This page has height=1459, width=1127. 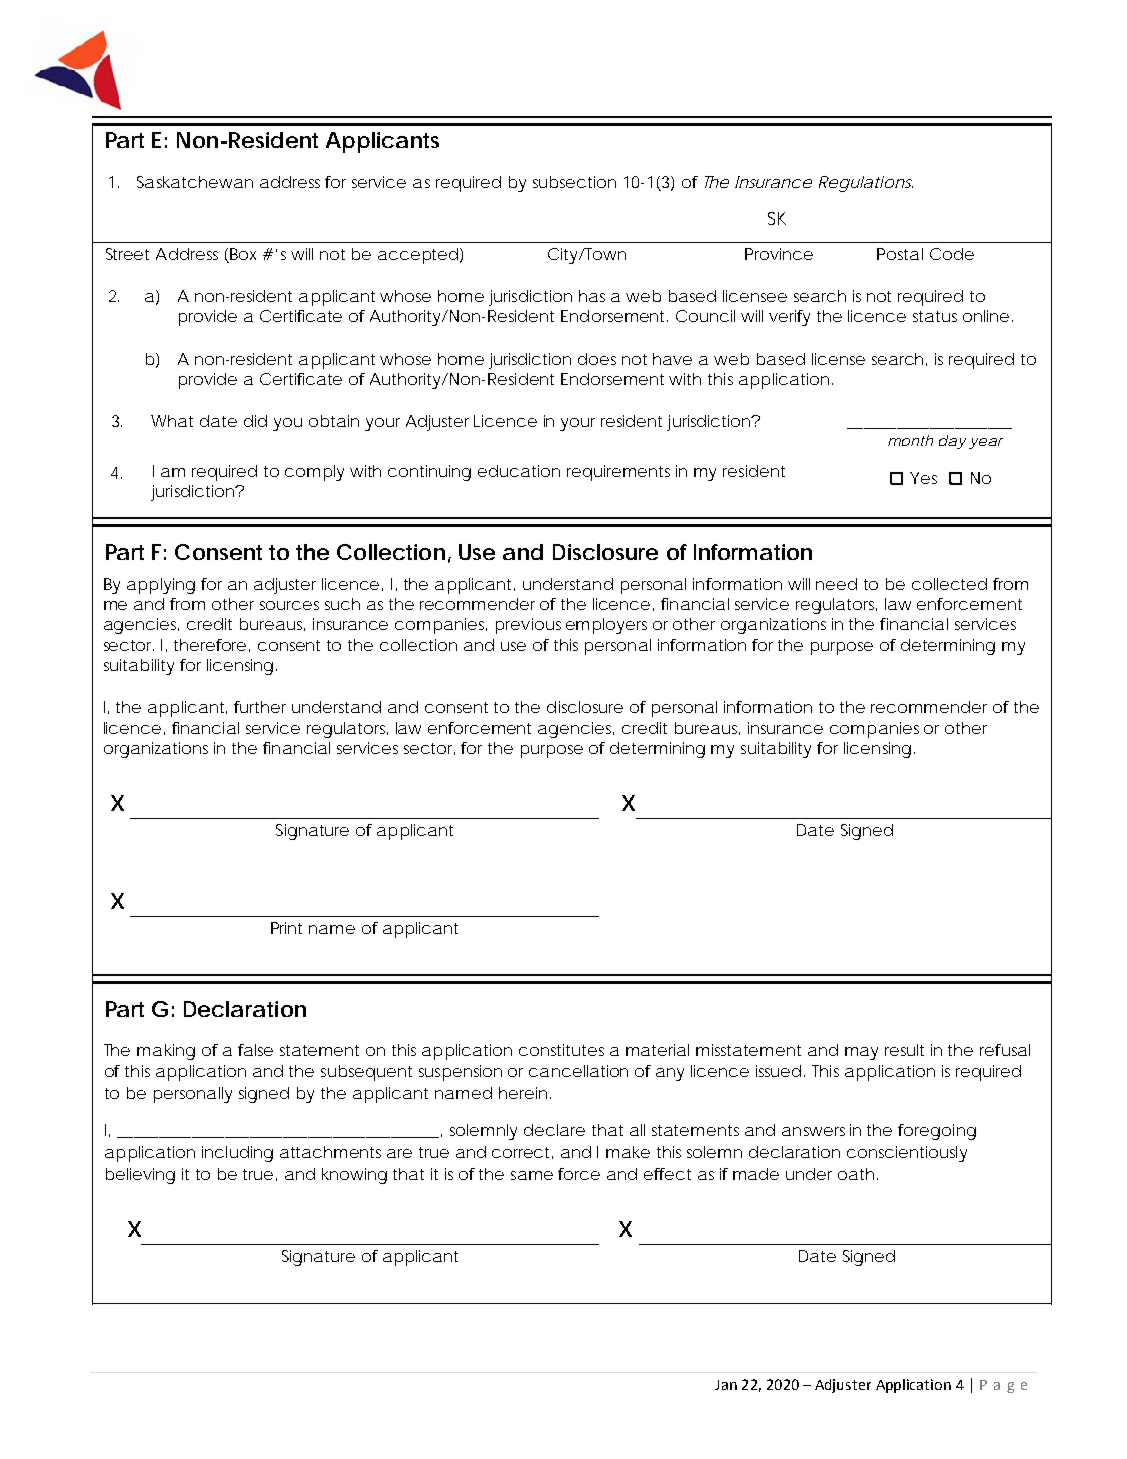 I want to click on Print, so click(x=286, y=928).
